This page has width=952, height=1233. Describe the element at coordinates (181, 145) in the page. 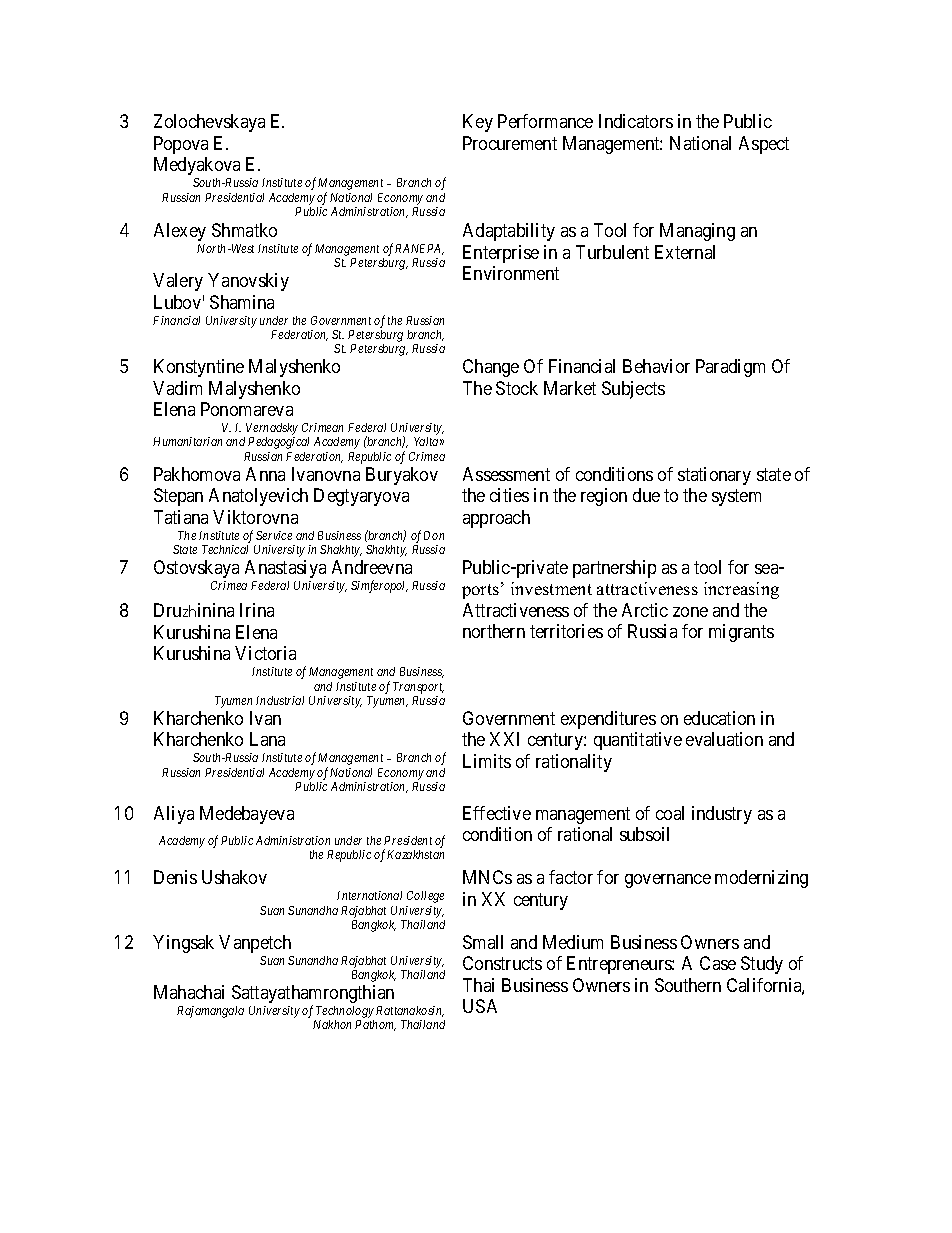

I see `Popova` at that location.
